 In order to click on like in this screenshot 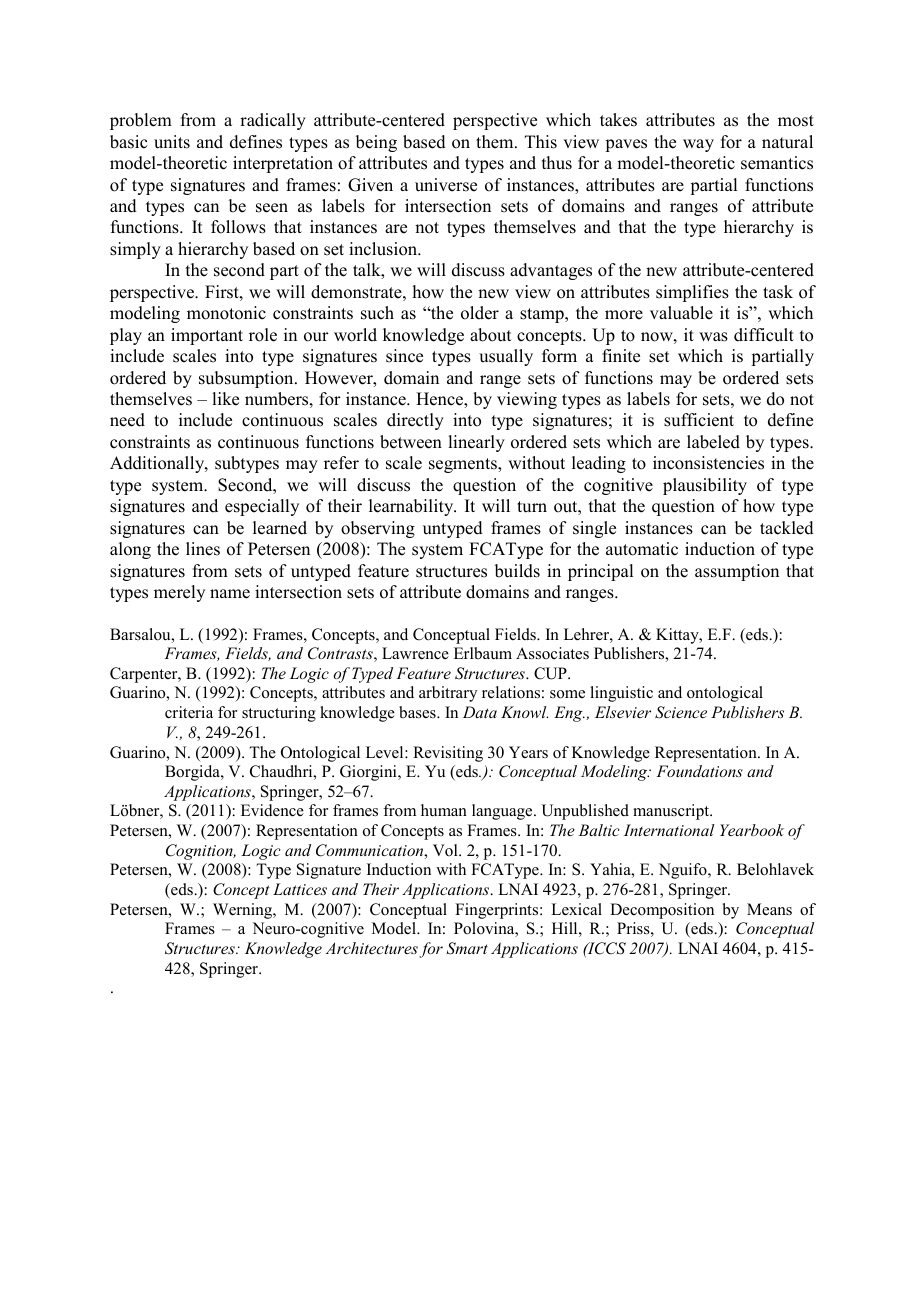, I will do `click(225, 399)`.
